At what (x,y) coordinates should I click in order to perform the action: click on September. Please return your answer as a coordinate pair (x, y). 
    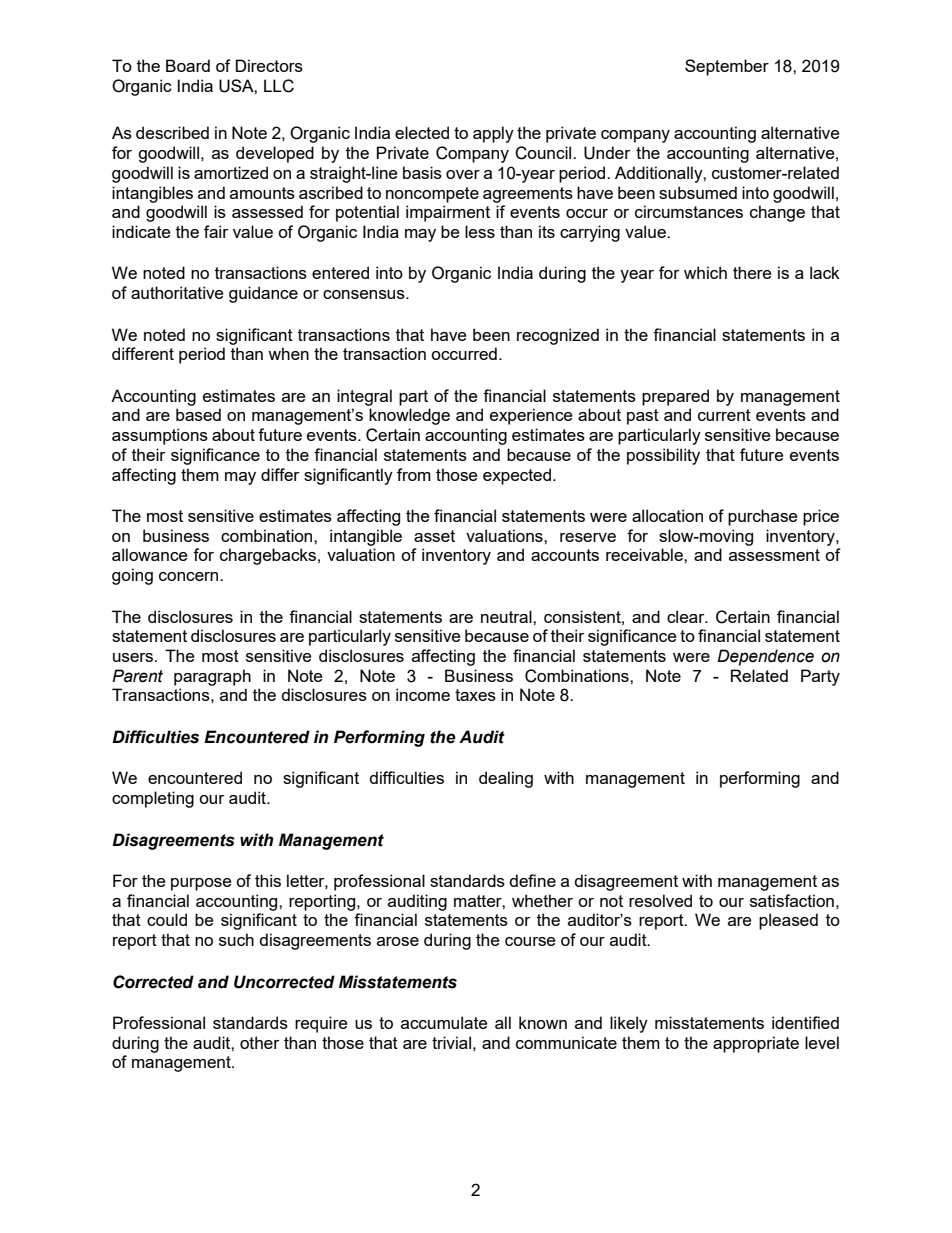
    Looking at the image, I should click on (727, 67).
